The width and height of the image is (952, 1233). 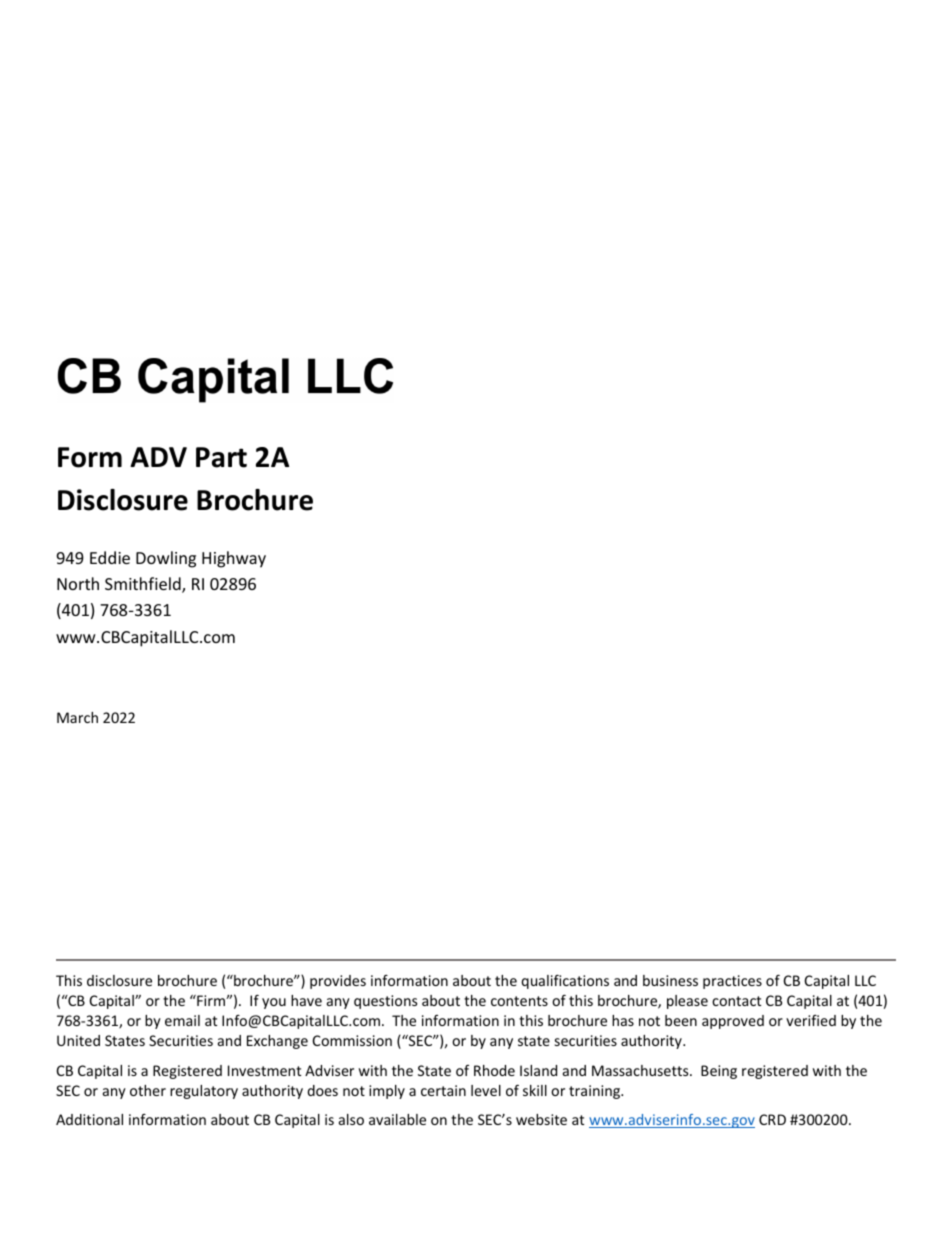 I want to click on certain, so click(x=443, y=1090).
